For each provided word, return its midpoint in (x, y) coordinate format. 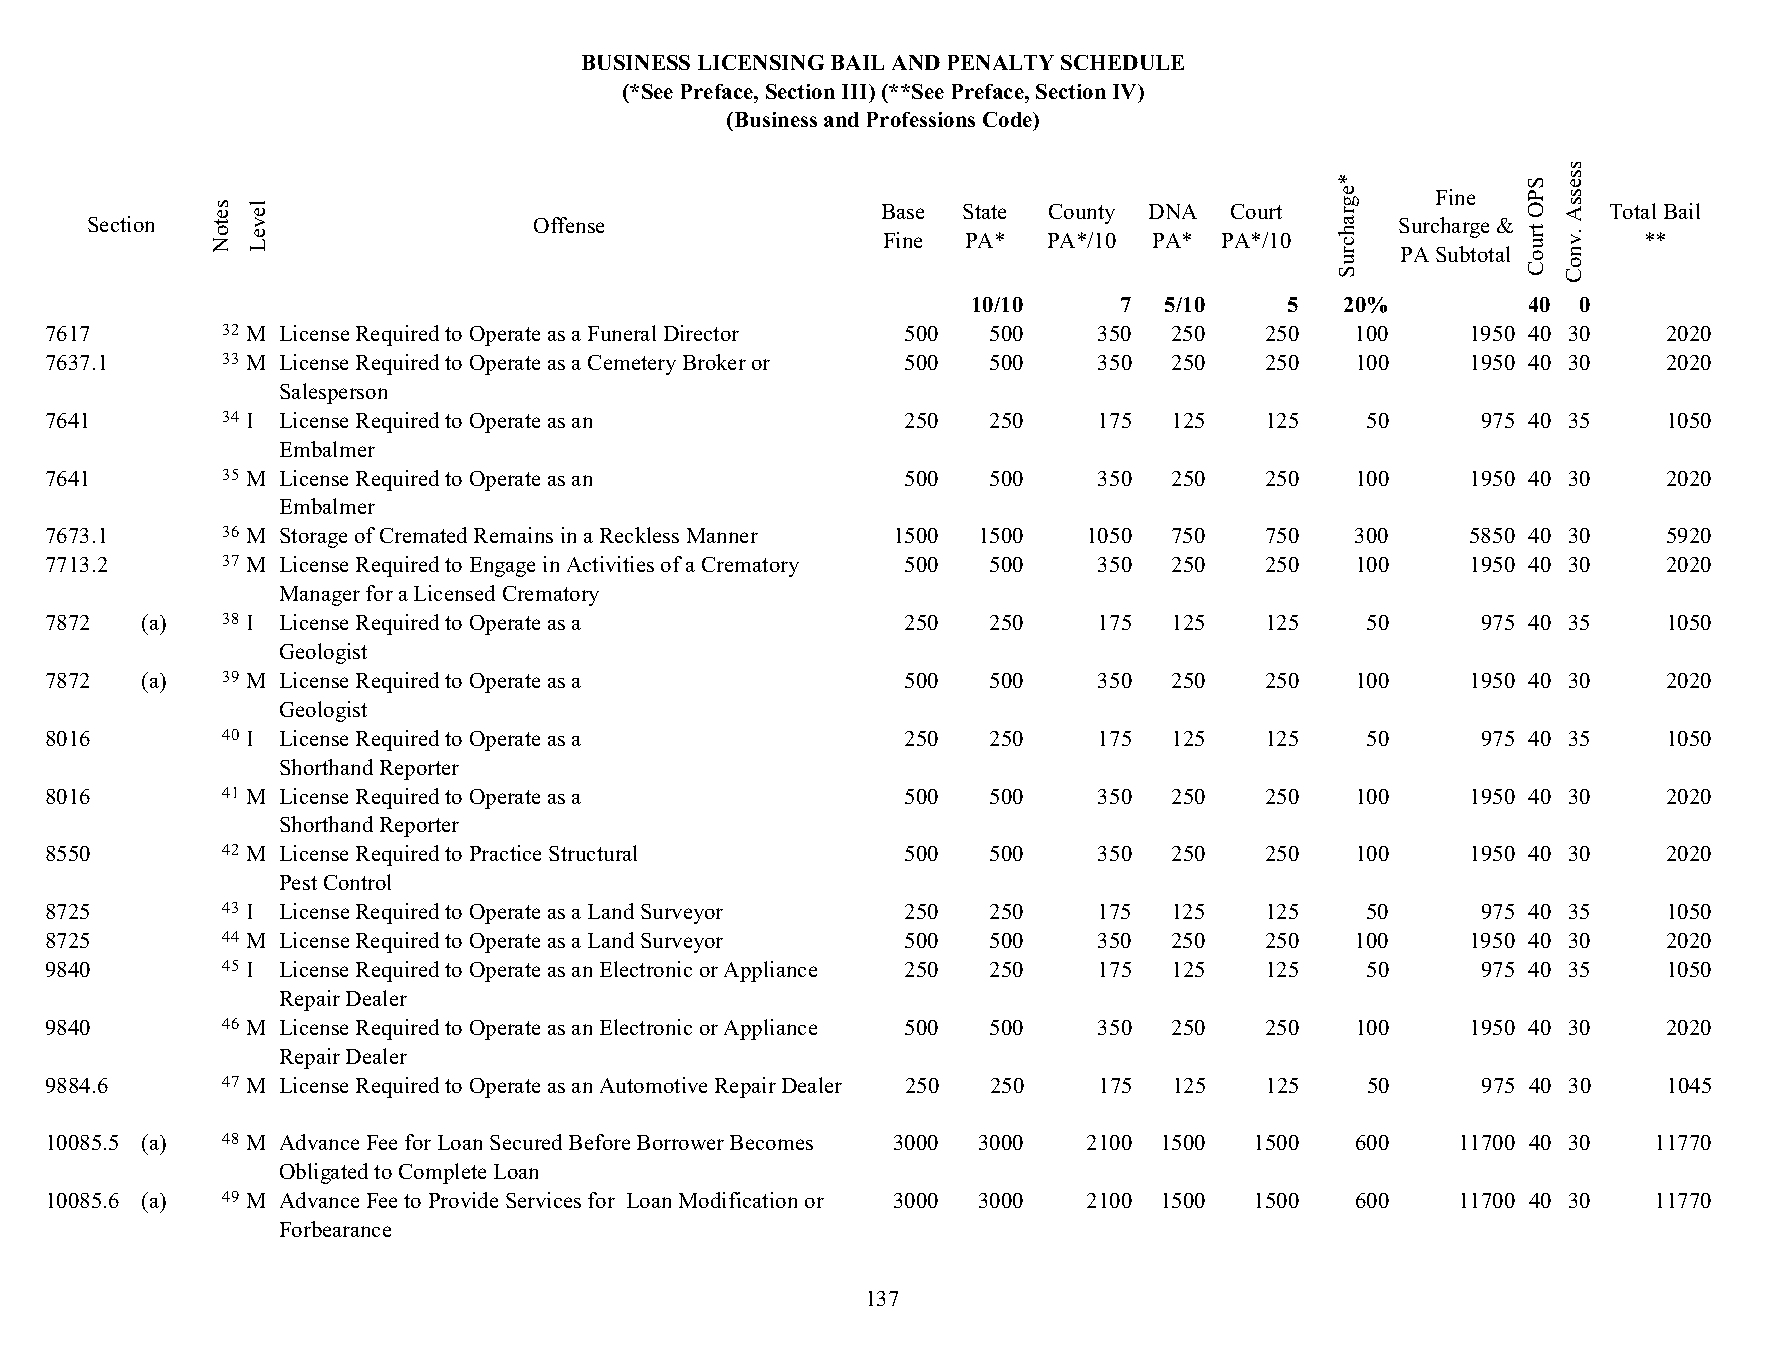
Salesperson (333, 393)
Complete (442, 1173)
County (1082, 214)
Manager (320, 596)
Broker (714, 362)
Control (357, 882)
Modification (738, 1200)
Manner (722, 535)
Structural (593, 853)
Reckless (639, 535)
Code (1009, 121)
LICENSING (761, 62)
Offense (569, 225)
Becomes (771, 1142)
